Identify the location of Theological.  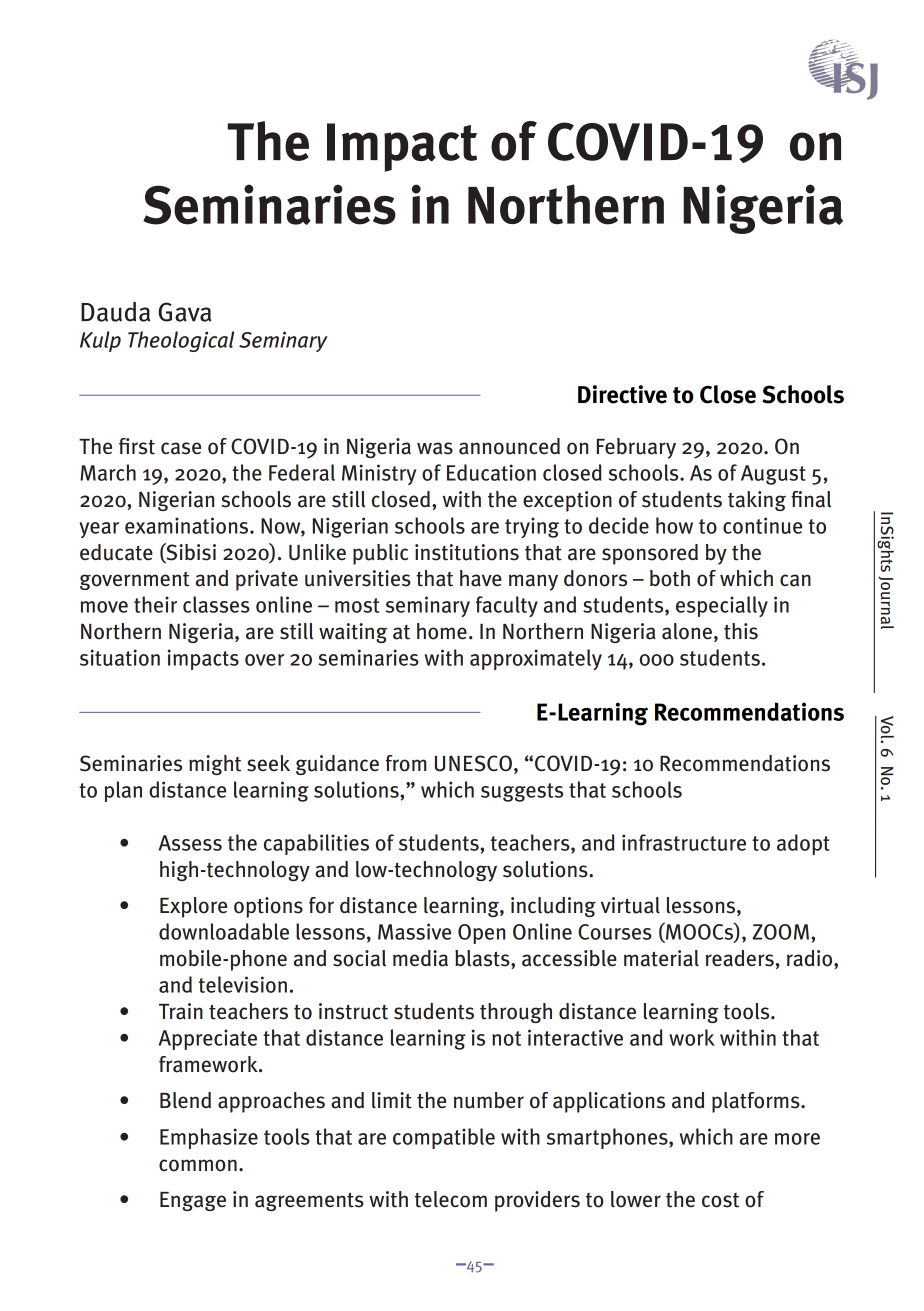
(181, 341).
